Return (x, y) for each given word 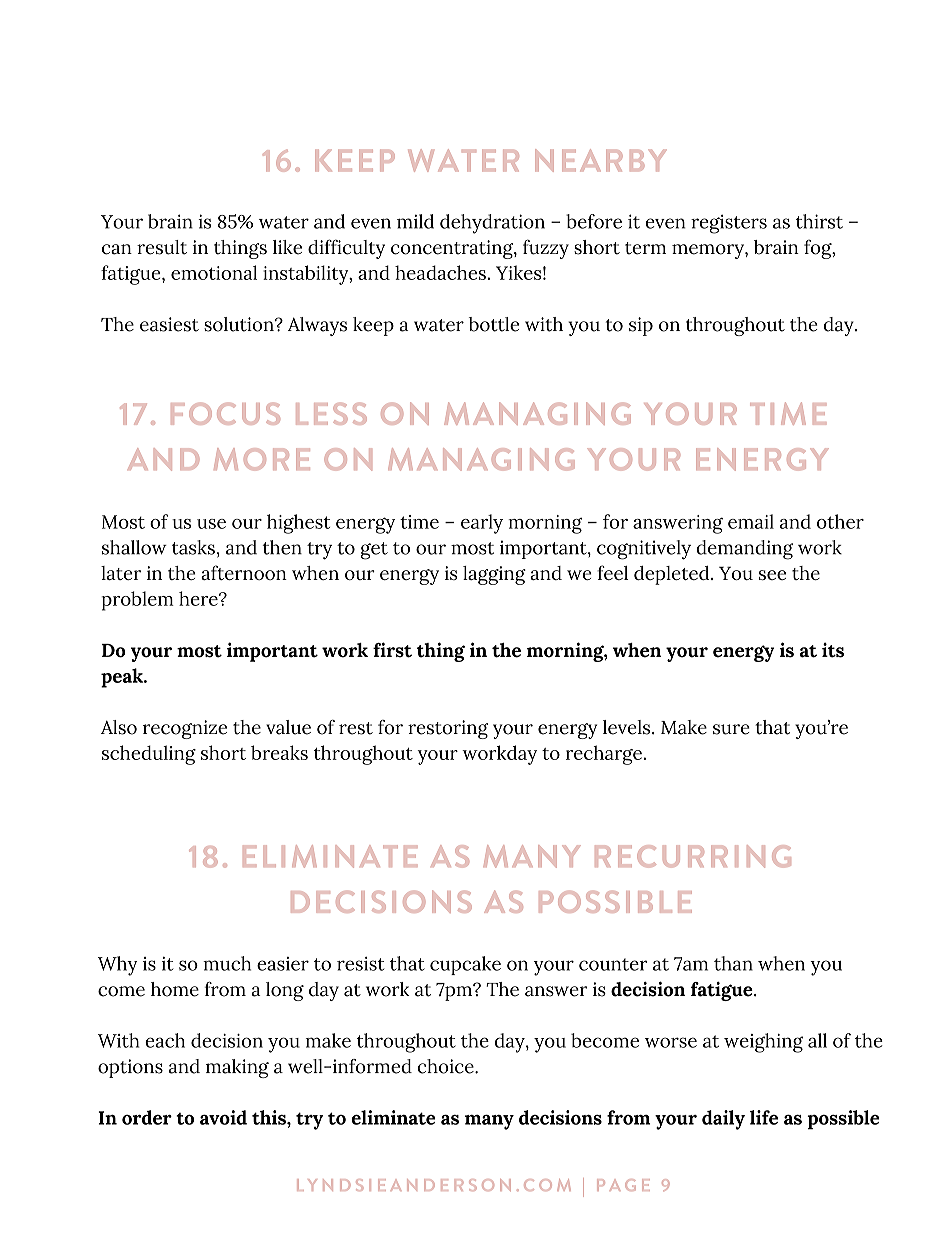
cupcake (465, 965)
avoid (223, 1117)
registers (729, 224)
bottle (494, 324)
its (833, 650)
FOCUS (225, 413)
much (227, 963)
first (392, 650)
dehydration (492, 224)
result (162, 247)
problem (138, 601)
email (751, 521)
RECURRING (693, 856)
